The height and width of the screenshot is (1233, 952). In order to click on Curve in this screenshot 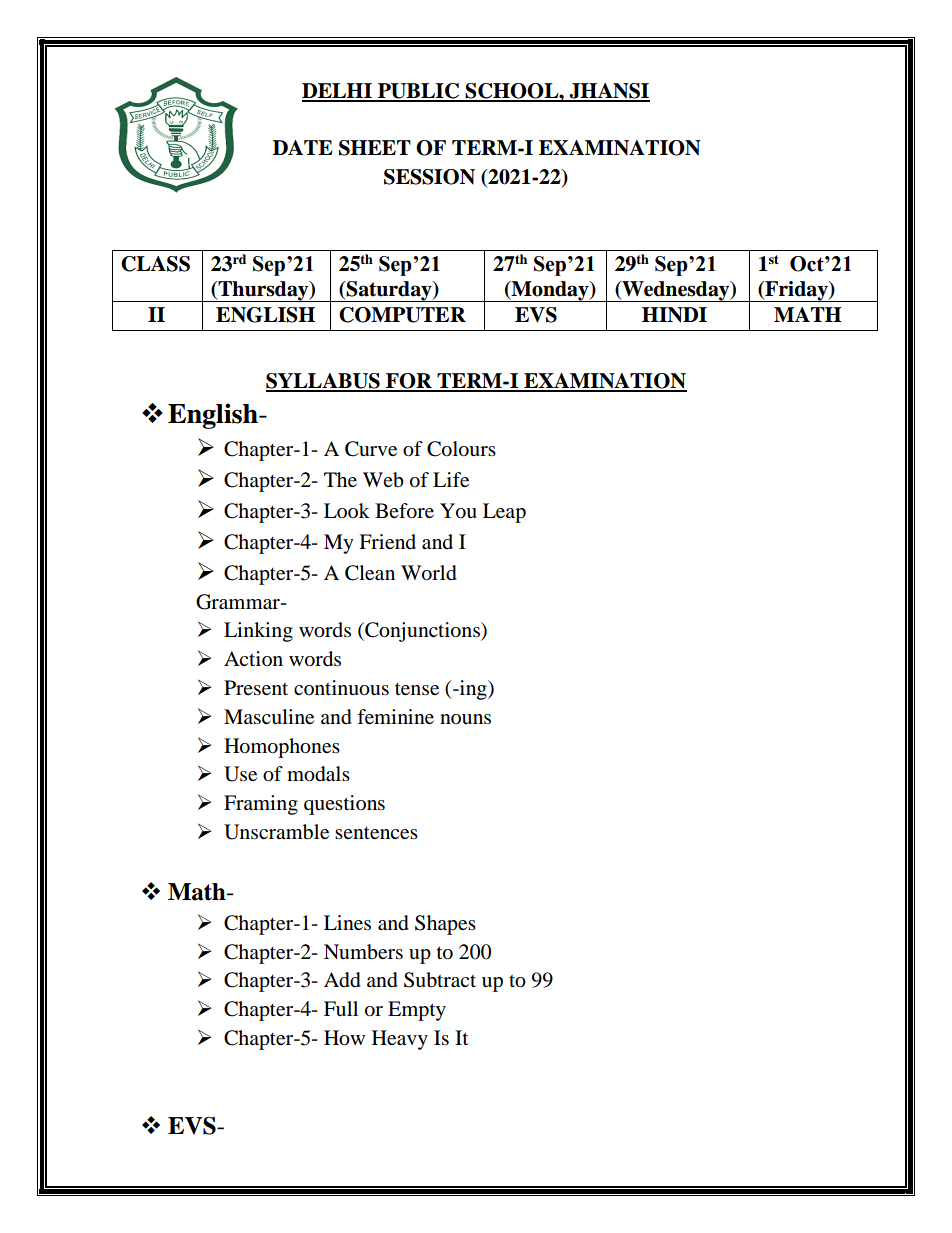, I will do `click(371, 449)`.
